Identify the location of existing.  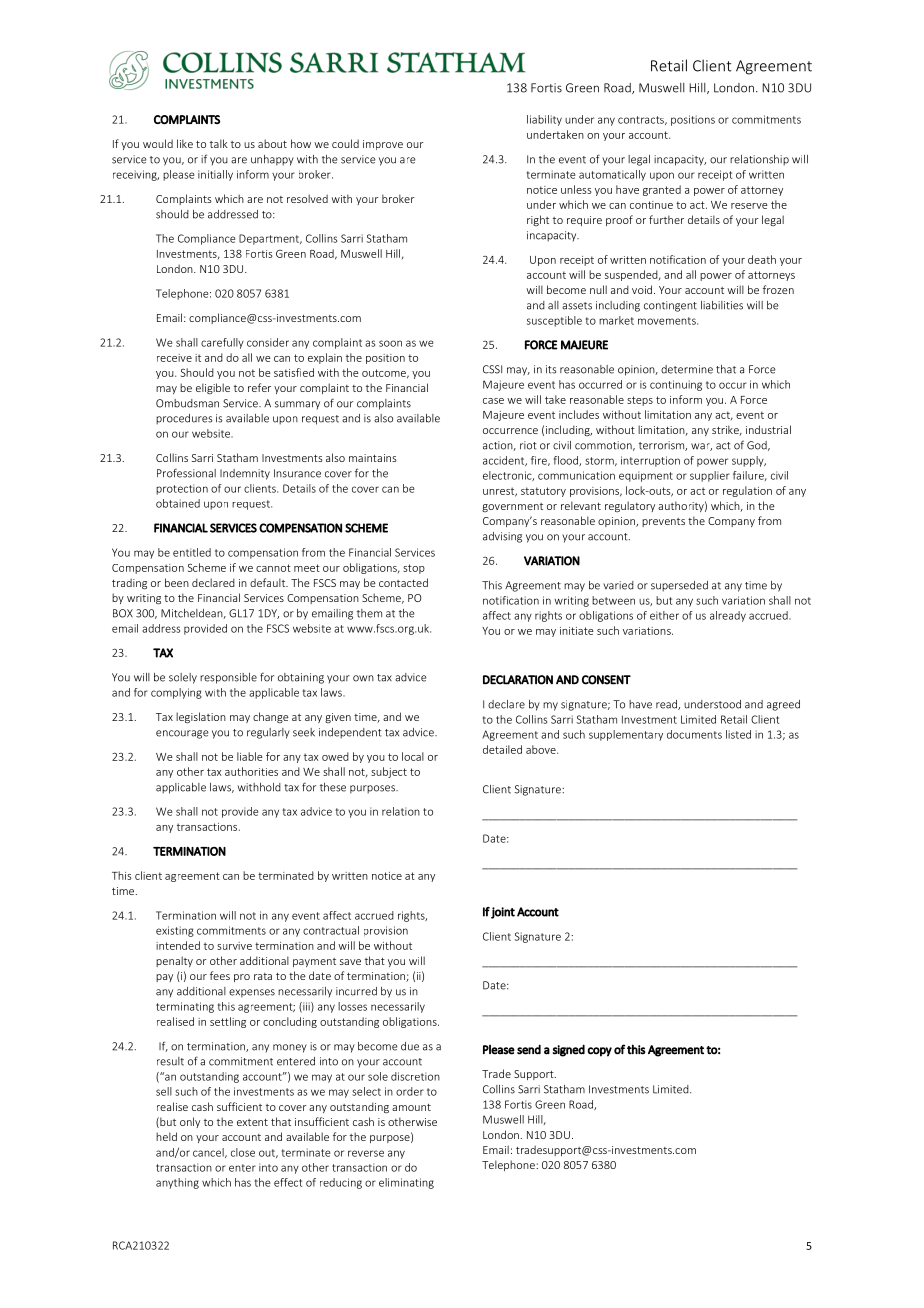
(175, 931).
